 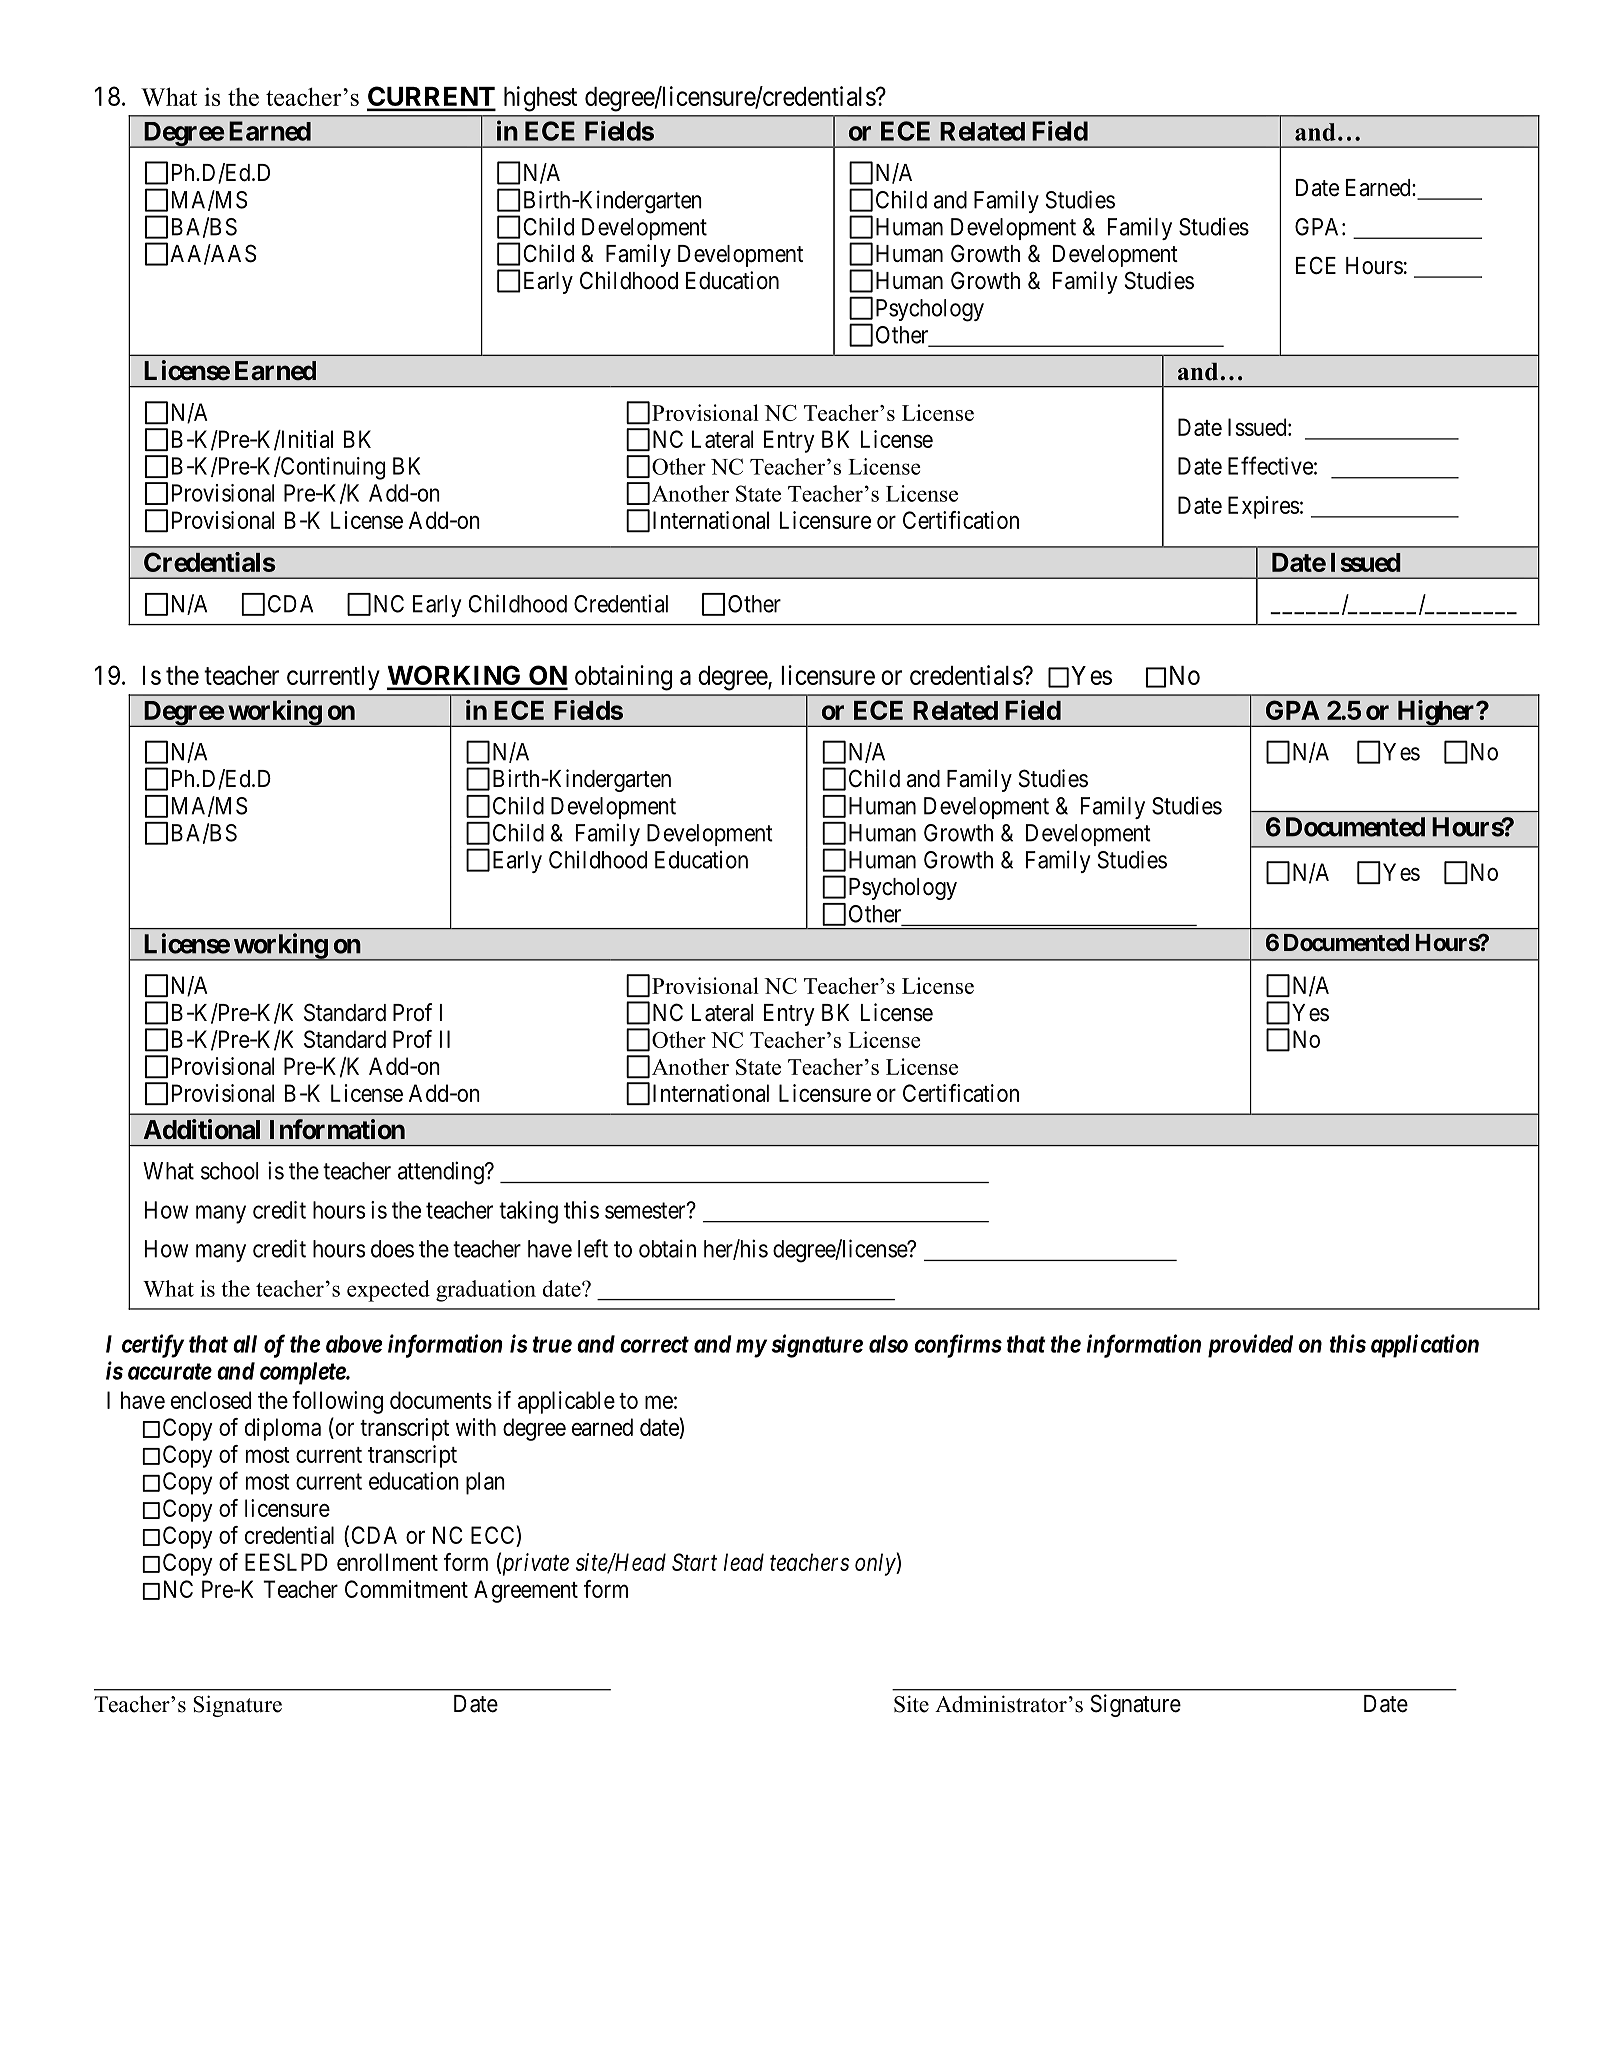 I want to click on Additional, so click(x=202, y=1129).
